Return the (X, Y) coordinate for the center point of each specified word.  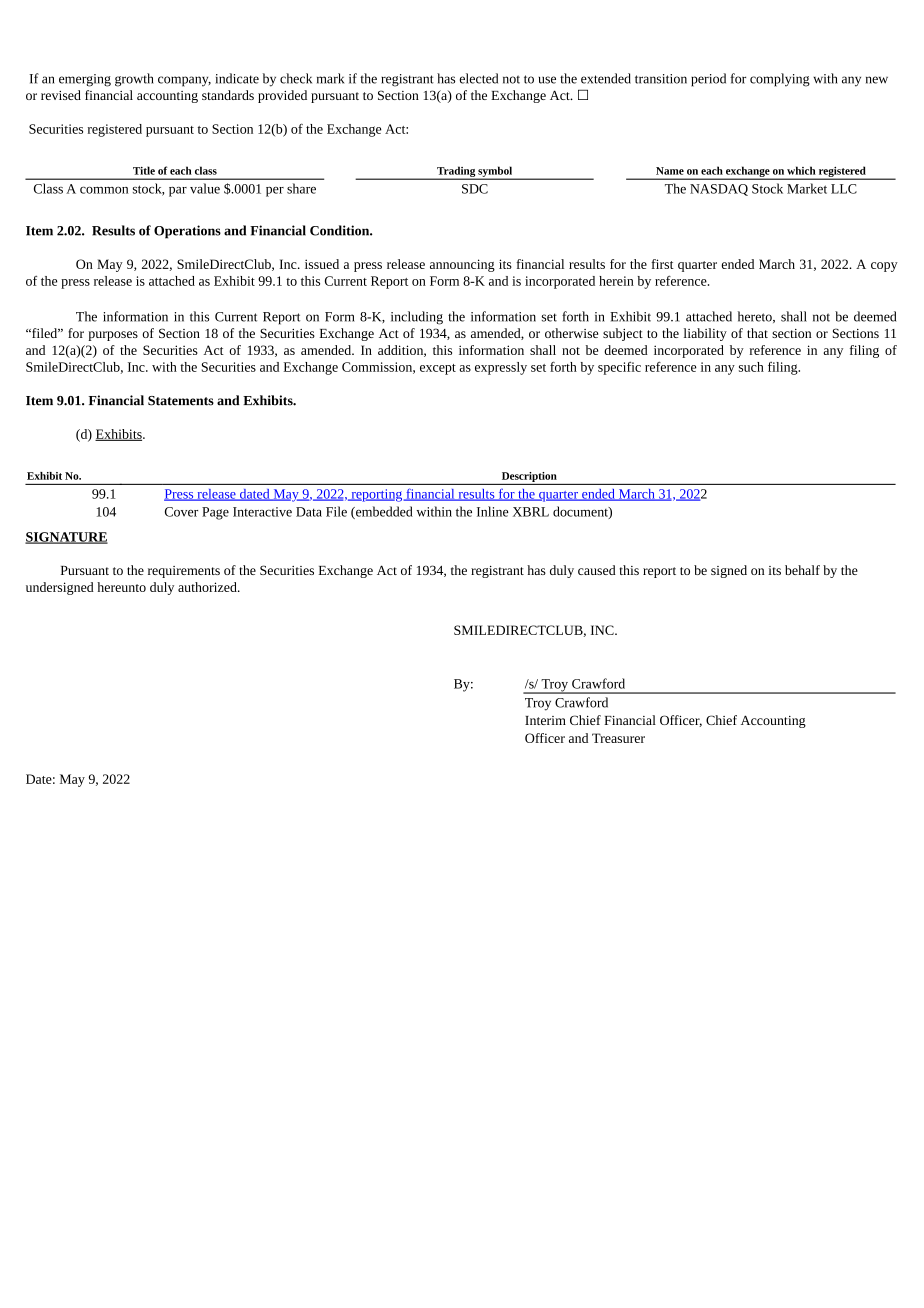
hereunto (121, 587)
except (438, 369)
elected (479, 78)
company (184, 81)
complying (780, 80)
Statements (181, 401)
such (751, 367)
